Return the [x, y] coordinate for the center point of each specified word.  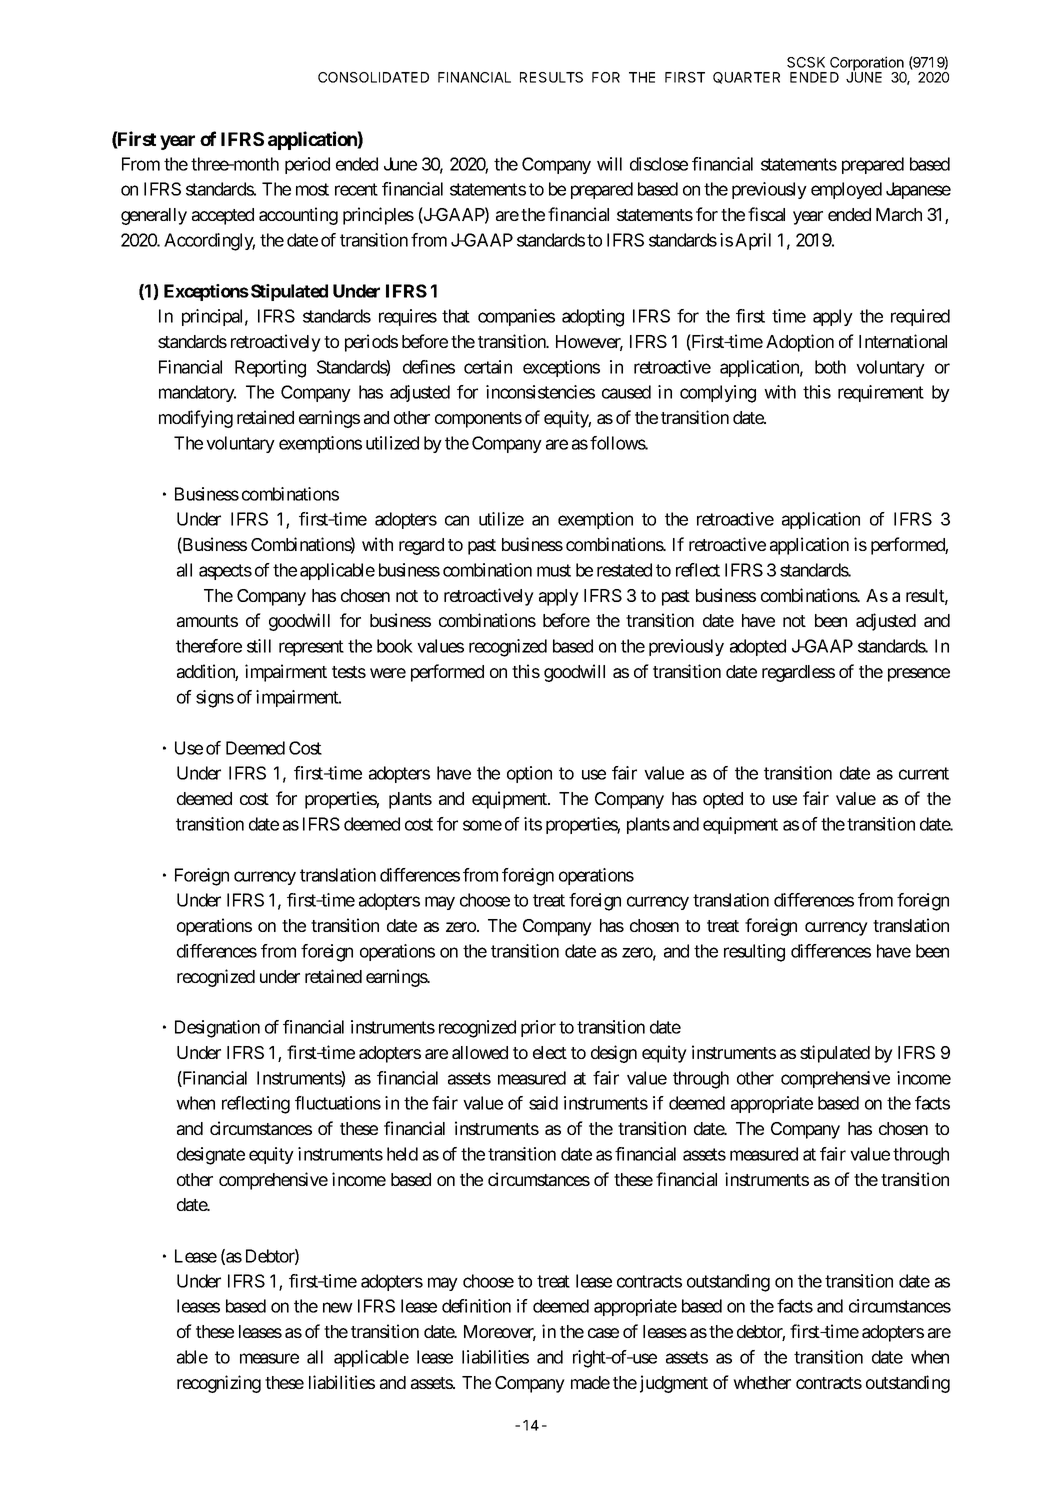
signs [215, 699]
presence [919, 675]
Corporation [867, 64]
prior [538, 1028]
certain [488, 367]
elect [550, 1052]
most [312, 189]
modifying [196, 419]
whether [762, 1382]
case [603, 1333]
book [395, 646]
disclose [659, 164]
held [402, 1154]
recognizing [219, 1384]
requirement [881, 393]
